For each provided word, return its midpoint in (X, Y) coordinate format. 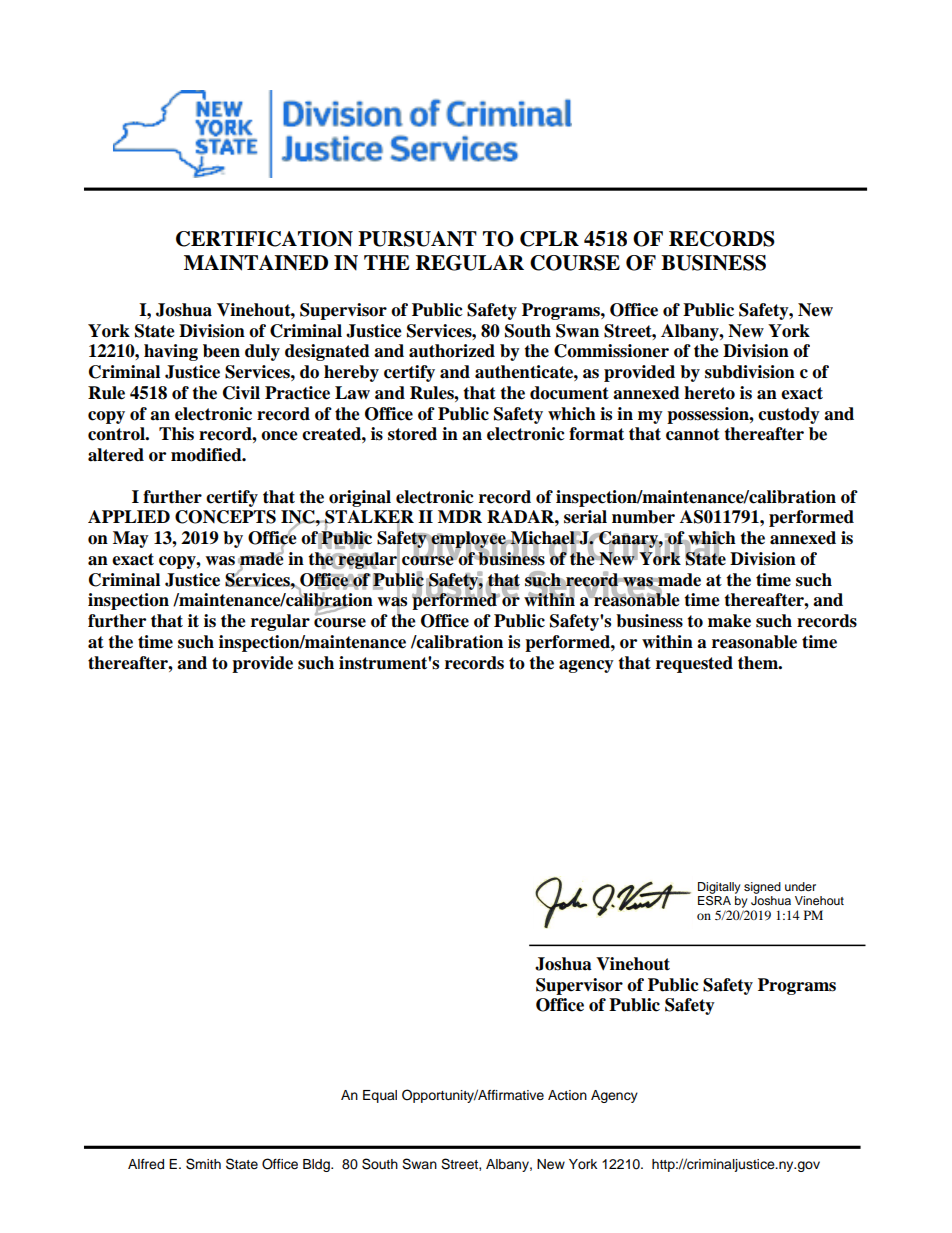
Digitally (719, 888)
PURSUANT (417, 239)
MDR (460, 516)
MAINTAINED (256, 263)
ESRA (714, 899)
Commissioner (611, 351)
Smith (203, 1164)
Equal (380, 1096)
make (729, 621)
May (131, 539)
